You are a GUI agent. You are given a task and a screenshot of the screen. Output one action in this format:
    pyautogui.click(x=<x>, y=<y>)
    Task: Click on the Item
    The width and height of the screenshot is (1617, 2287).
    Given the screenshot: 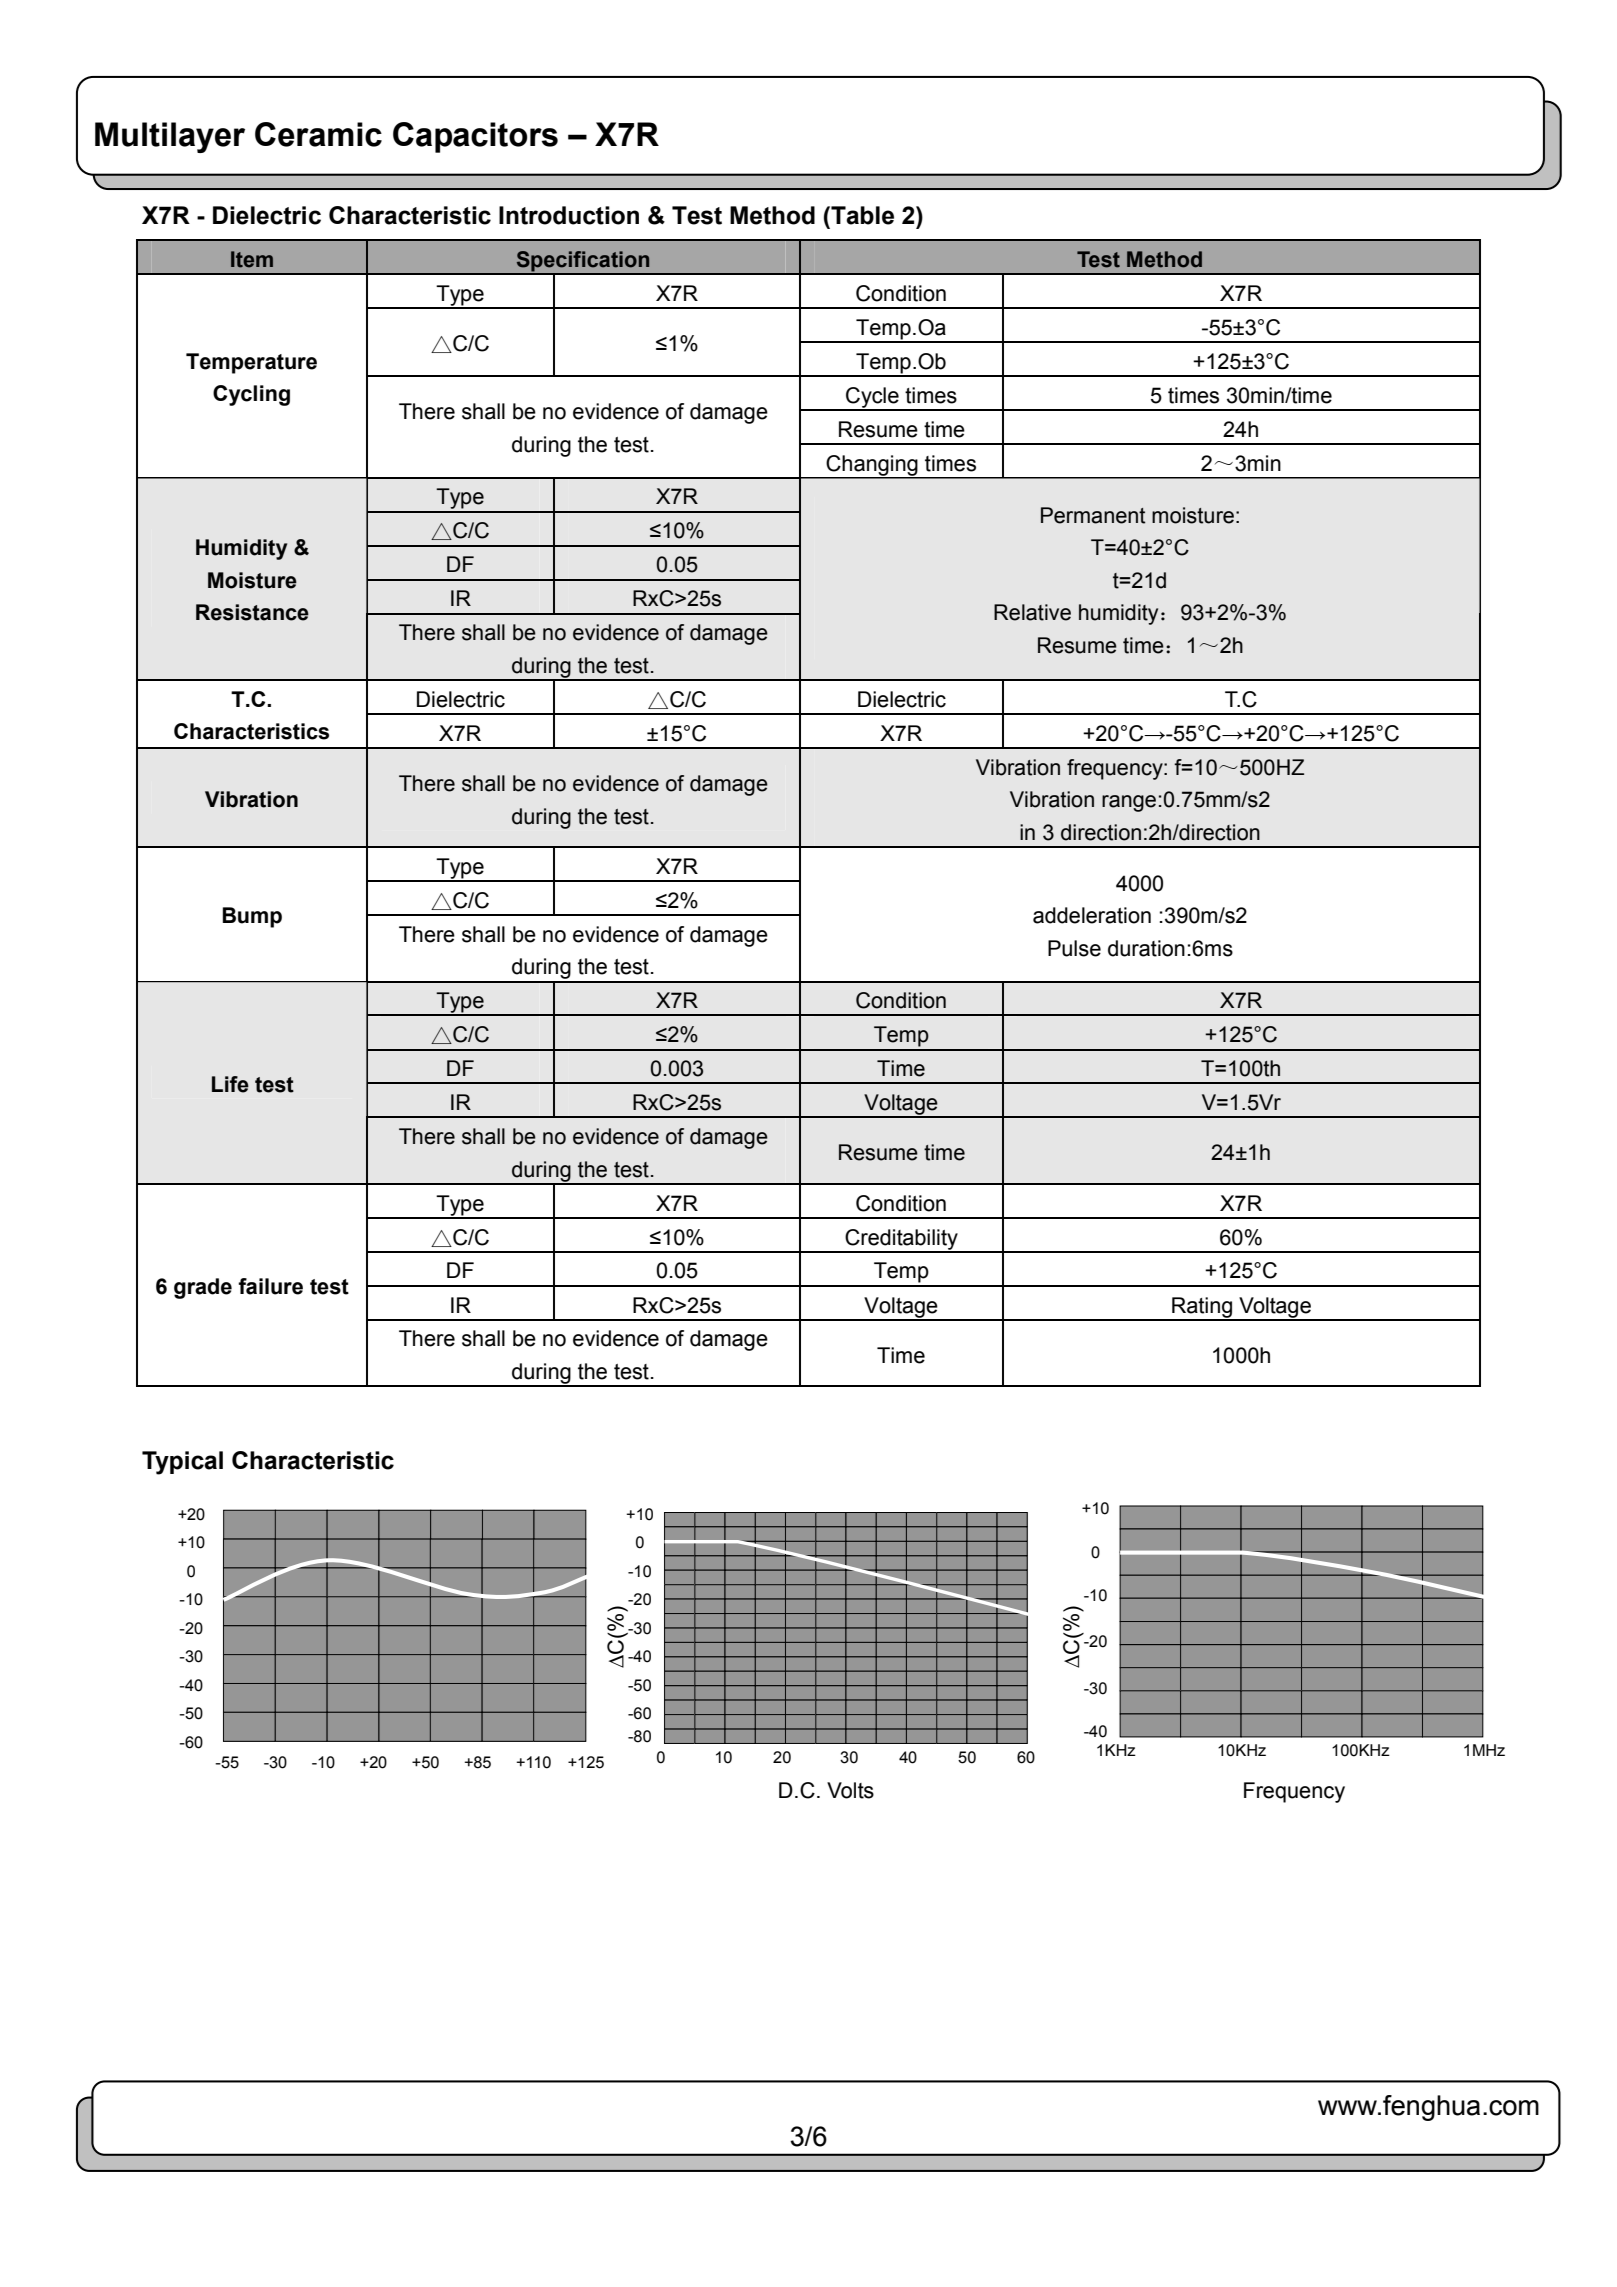 What is the action you would take?
    pyautogui.click(x=252, y=259)
